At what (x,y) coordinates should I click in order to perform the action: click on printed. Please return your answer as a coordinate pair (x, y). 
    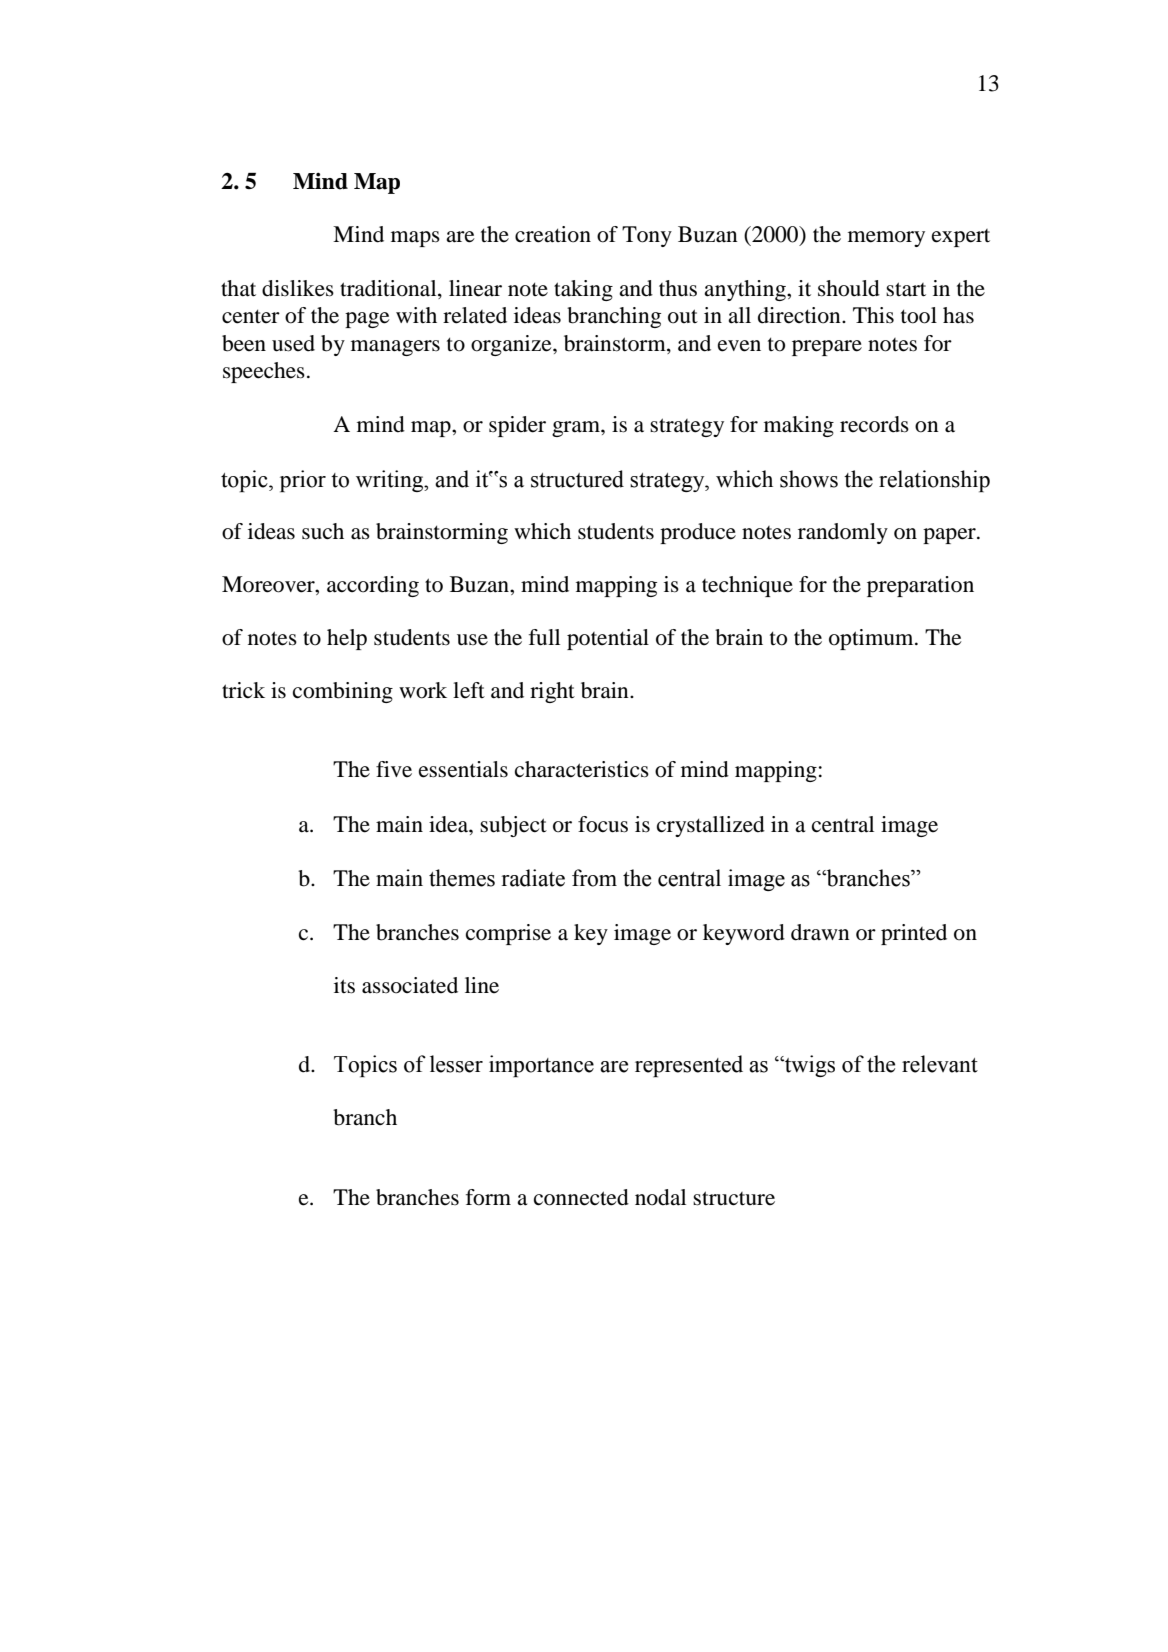
    Looking at the image, I should click on (914, 934).
